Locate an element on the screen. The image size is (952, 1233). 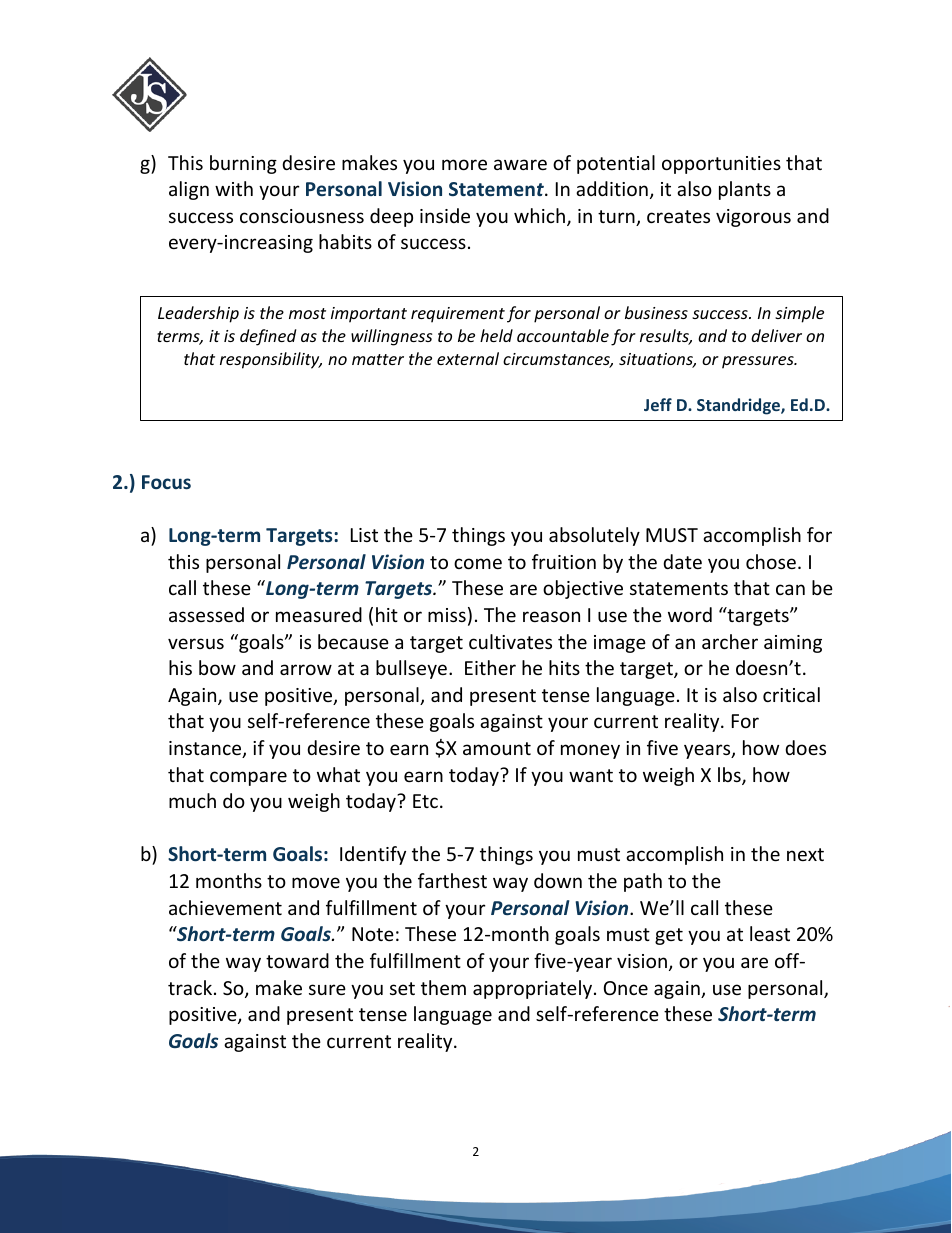
external is located at coordinates (468, 358).
